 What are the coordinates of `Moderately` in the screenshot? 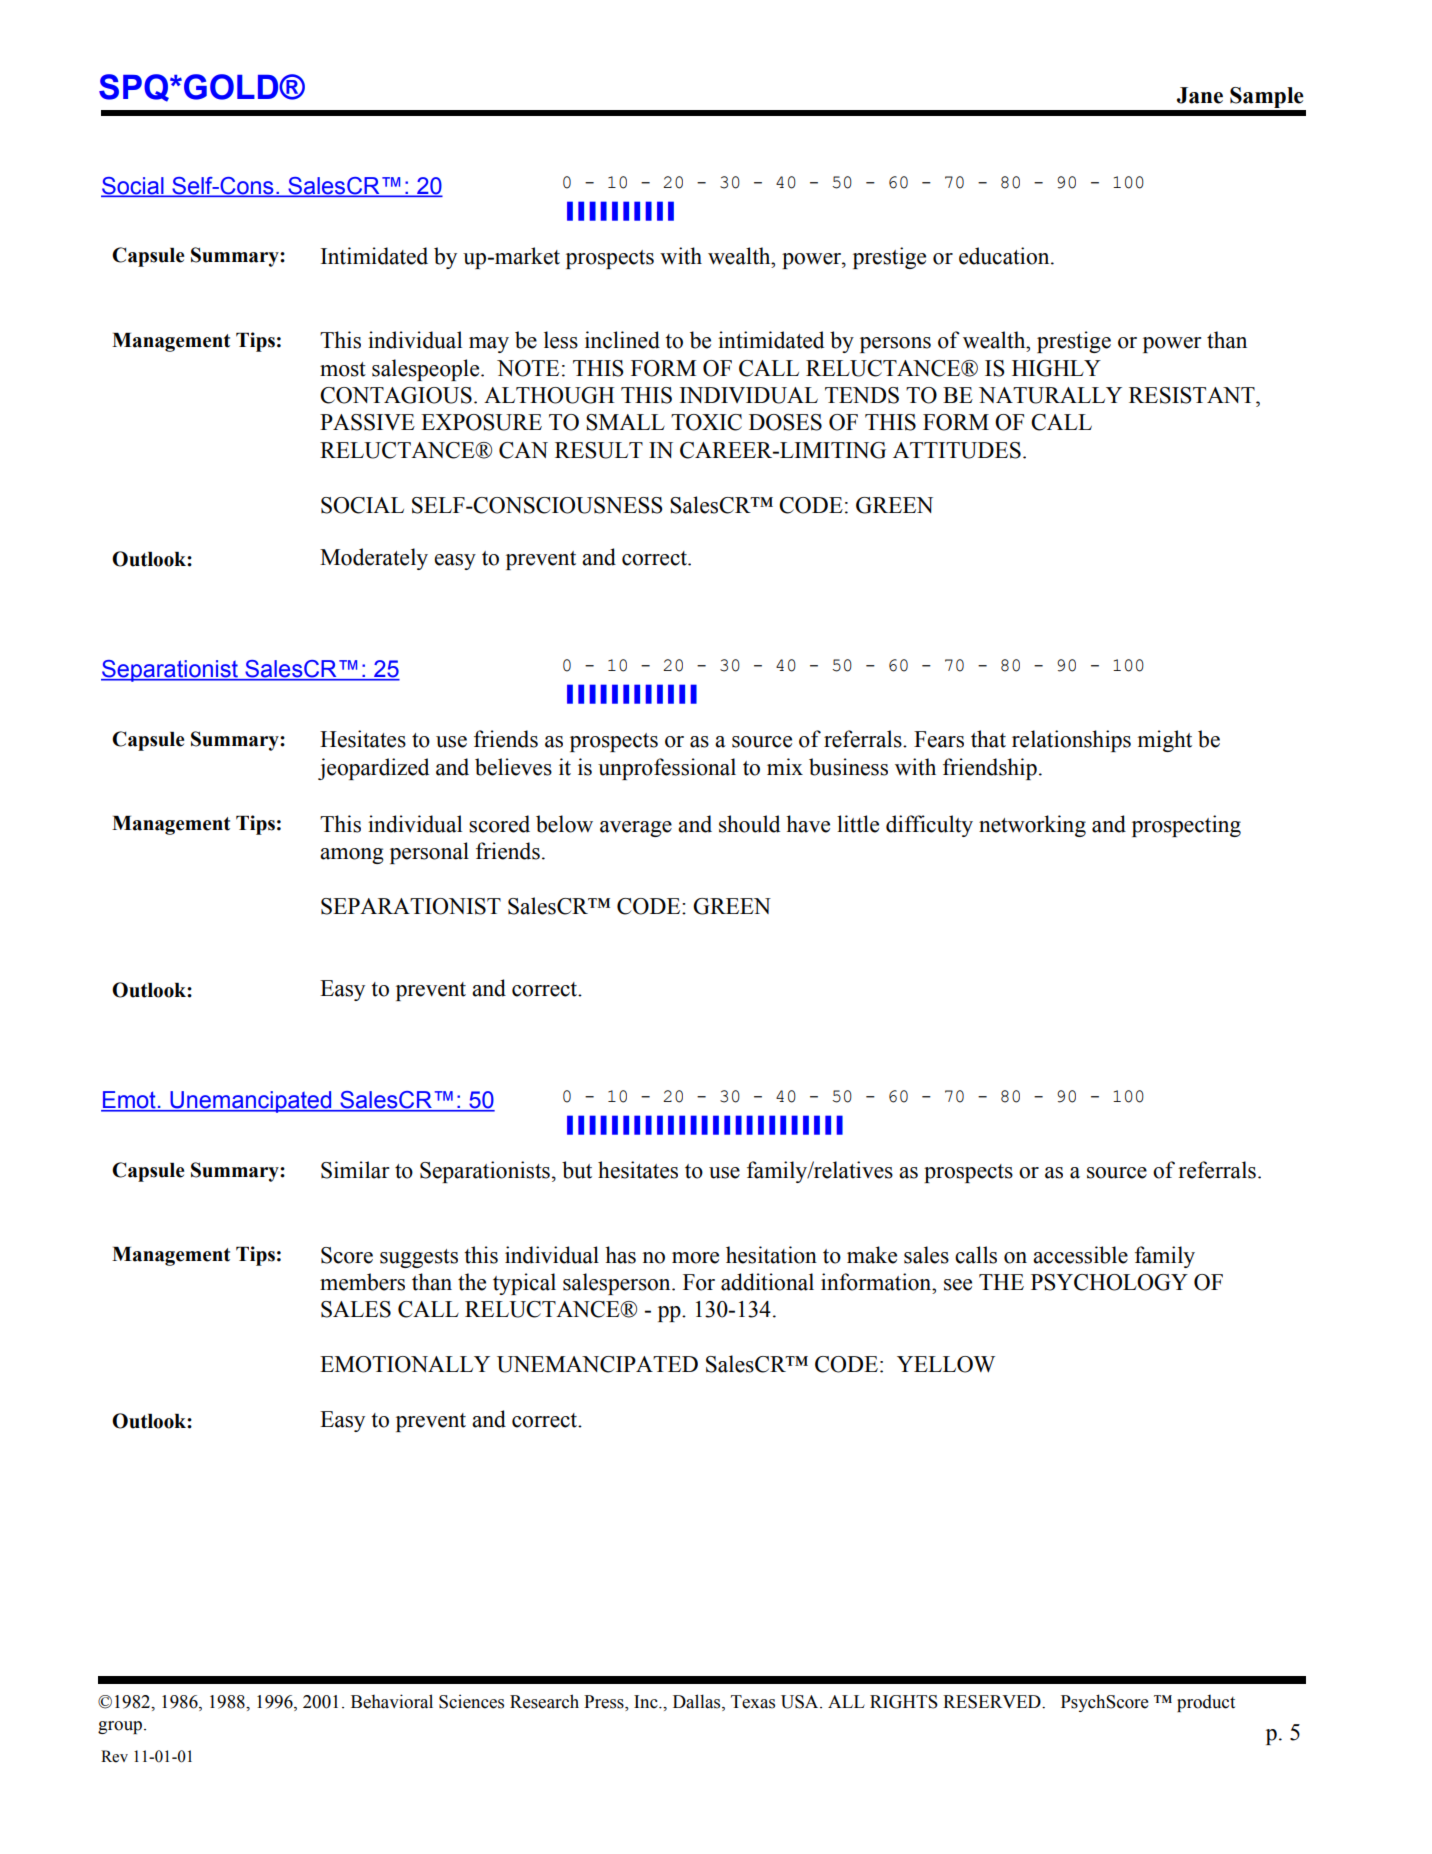 It's located at (374, 559).
